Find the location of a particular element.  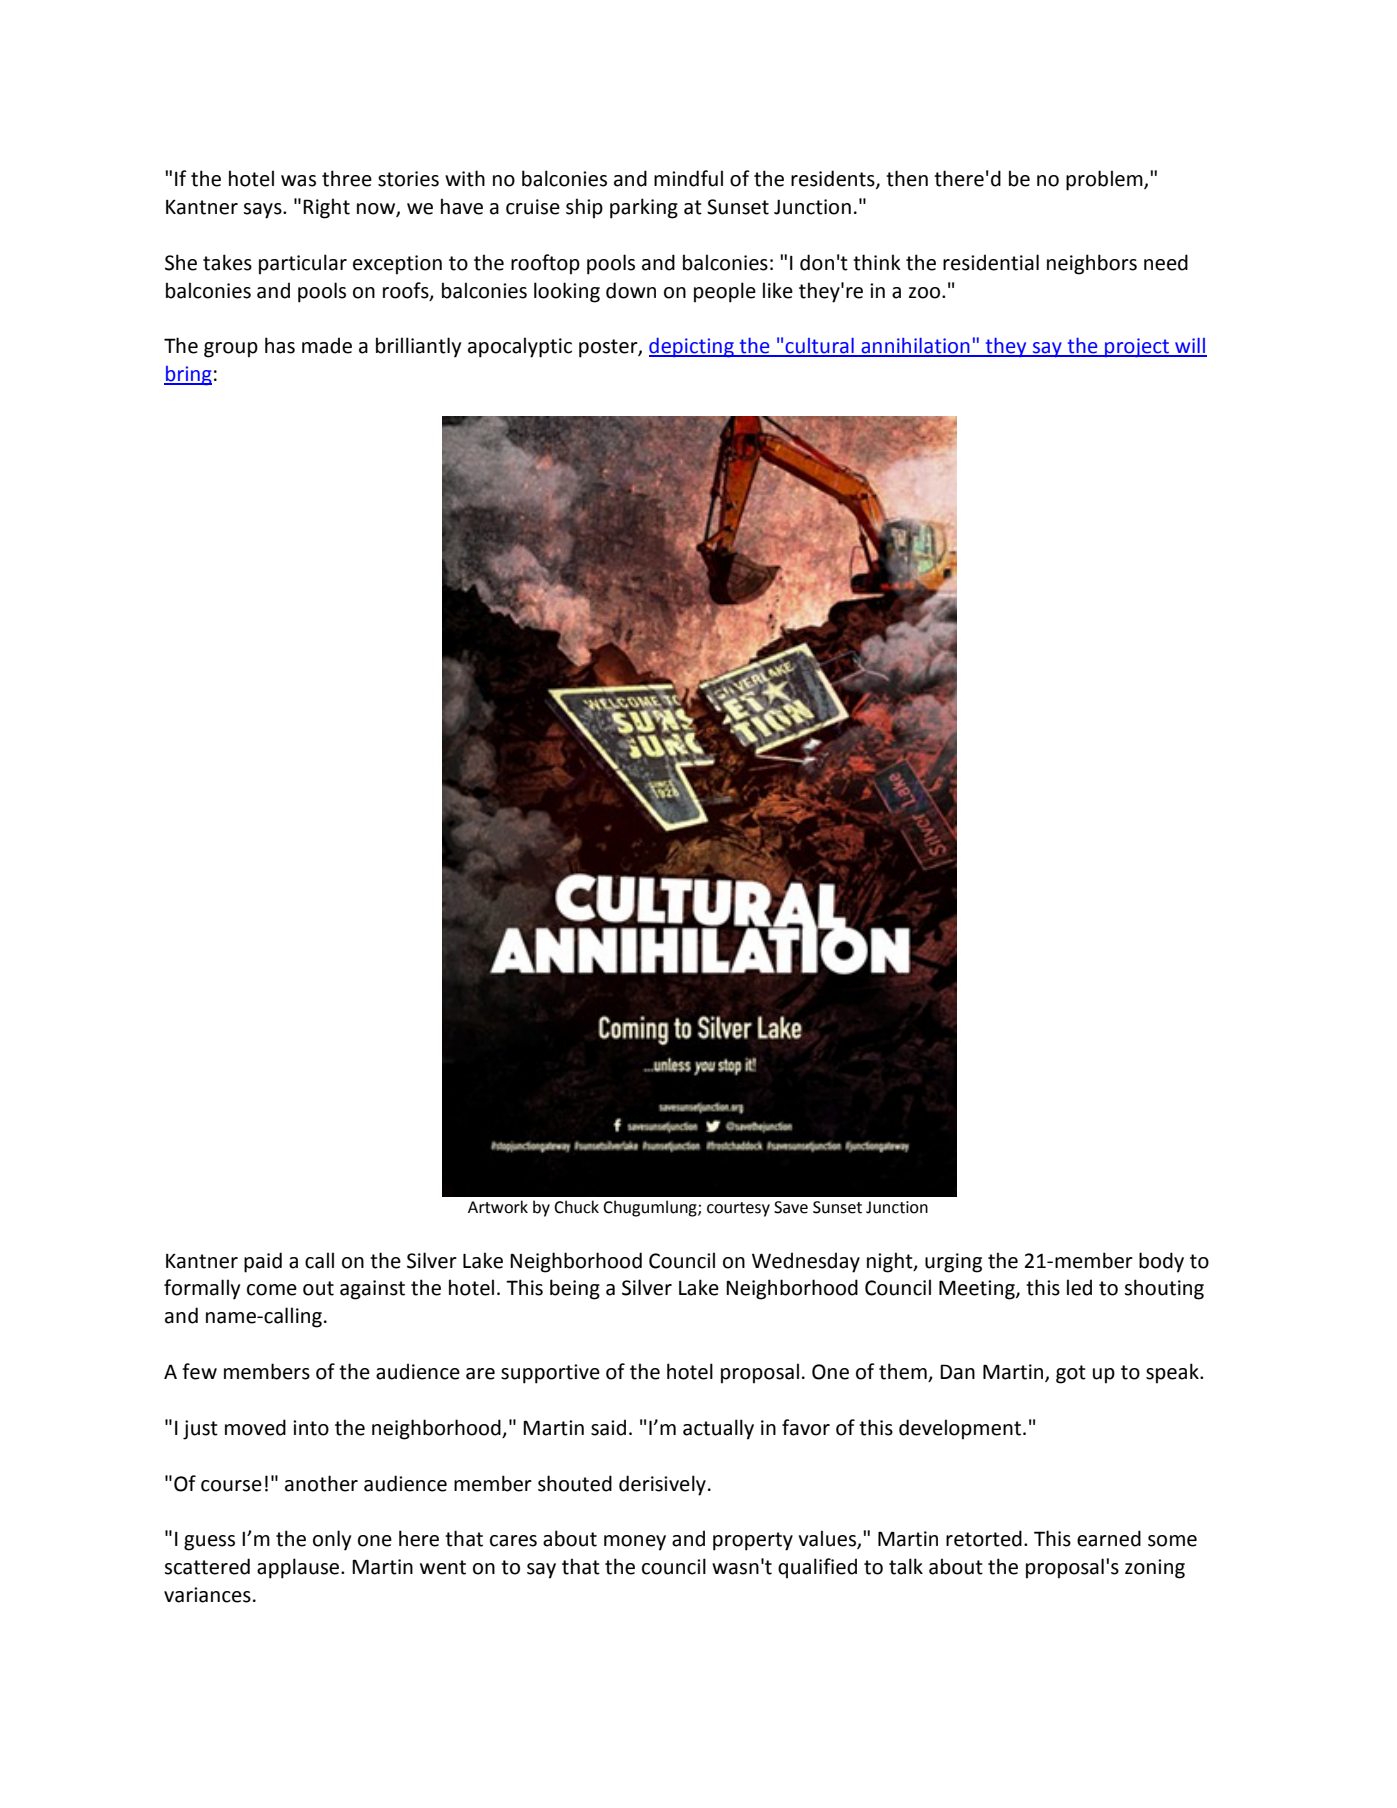

Save is located at coordinates (791, 1207).
